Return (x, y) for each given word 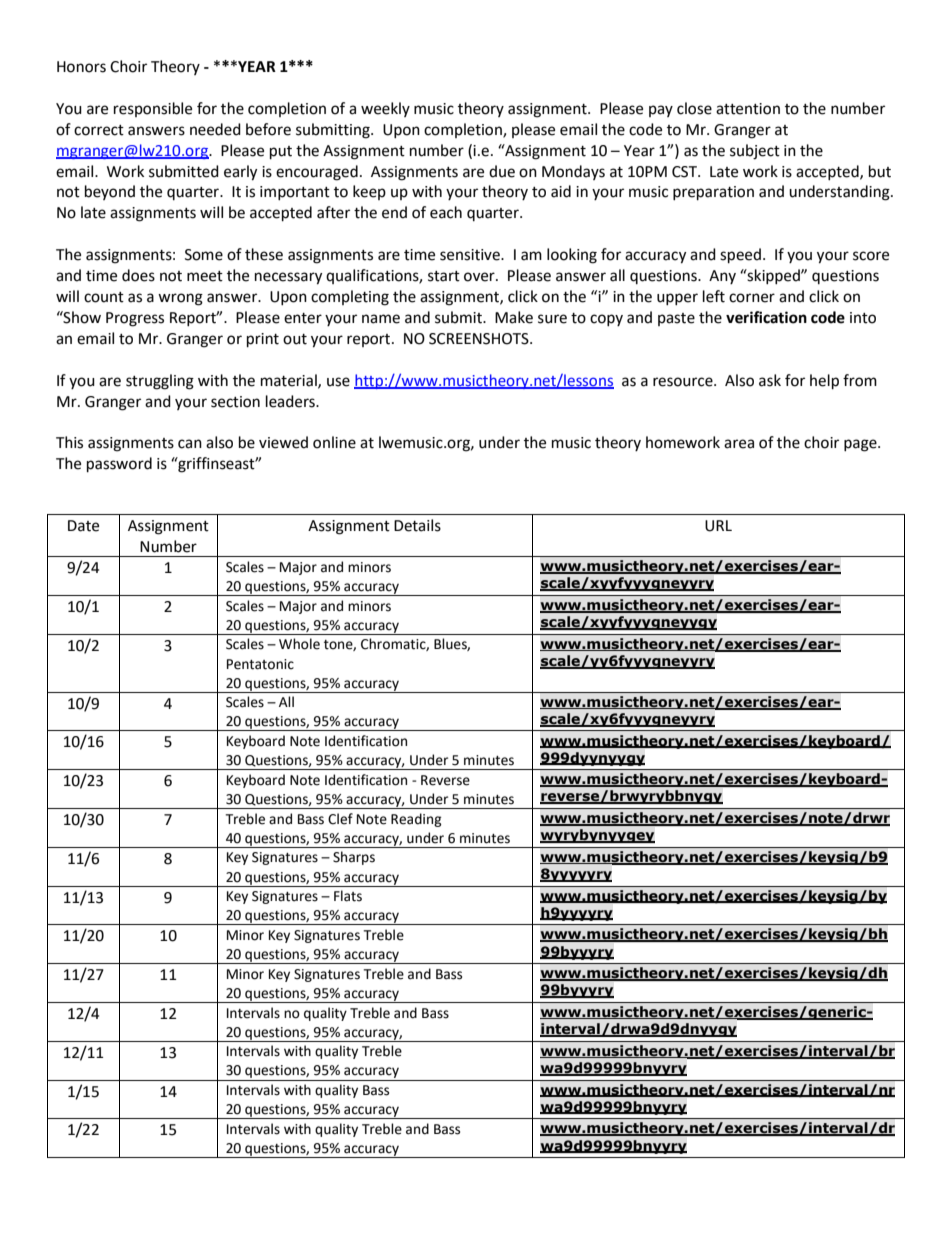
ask (770, 380)
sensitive (471, 255)
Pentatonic (260, 664)
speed (740, 256)
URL (718, 526)
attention (748, 109)
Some (204, 255)
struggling (160, 382)
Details (417, 525)
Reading (416, 820)
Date (83, 526)
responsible (153, 109)
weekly (385, 109)
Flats (348, 896)
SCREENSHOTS (480, 339)
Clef (340, 819)
